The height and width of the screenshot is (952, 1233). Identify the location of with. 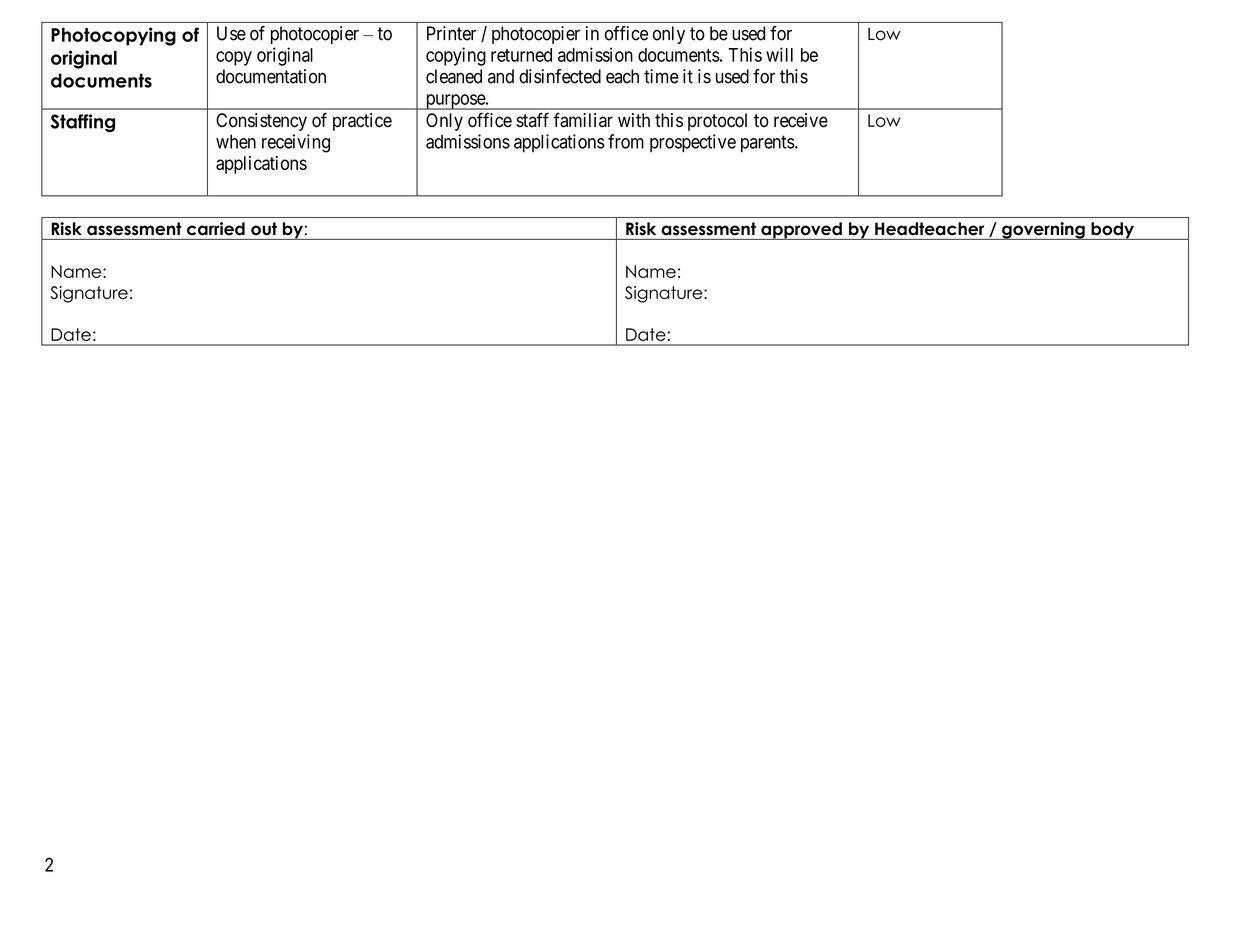
(634, 120).
